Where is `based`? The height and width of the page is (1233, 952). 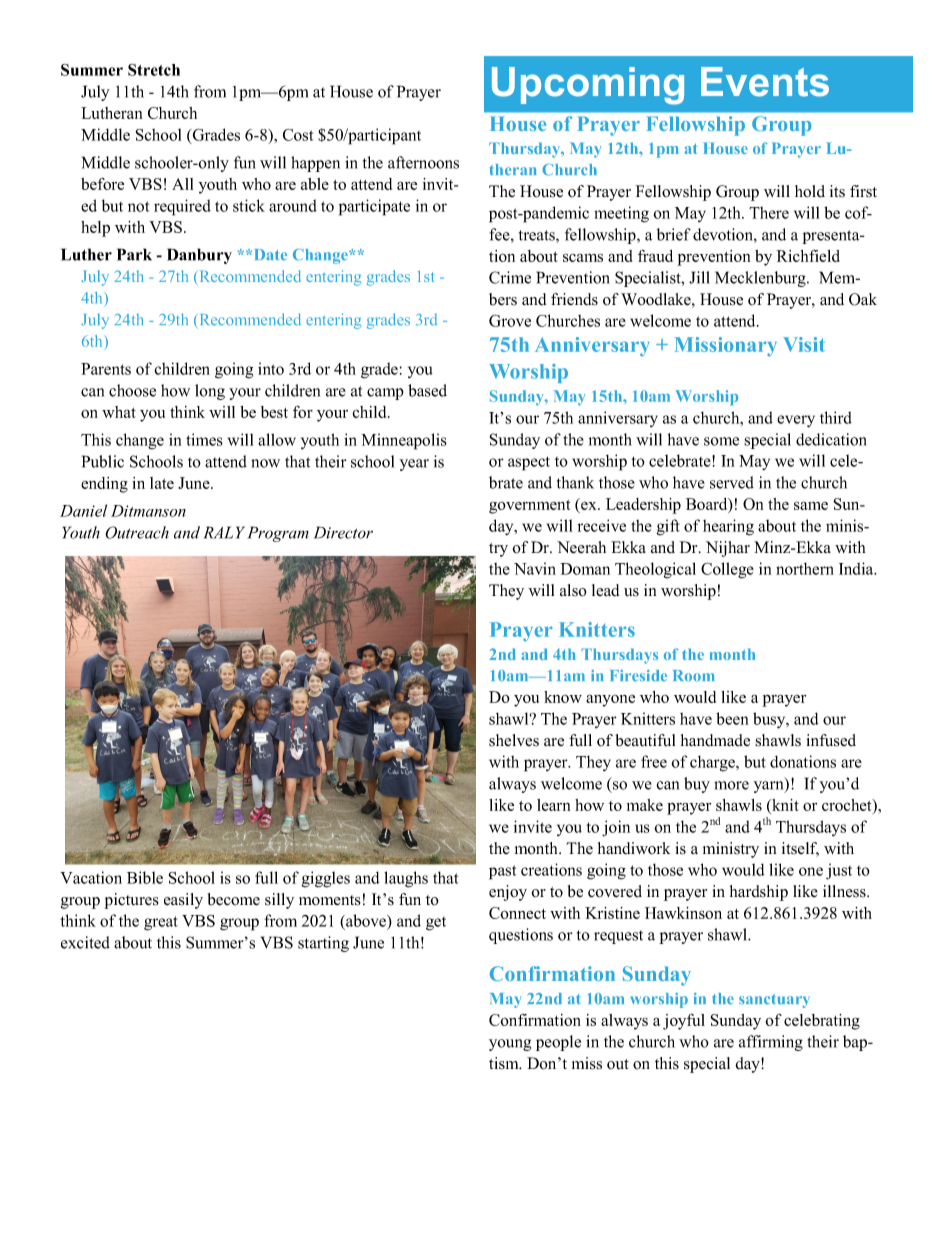
based is located at coordinates (427, 390).
